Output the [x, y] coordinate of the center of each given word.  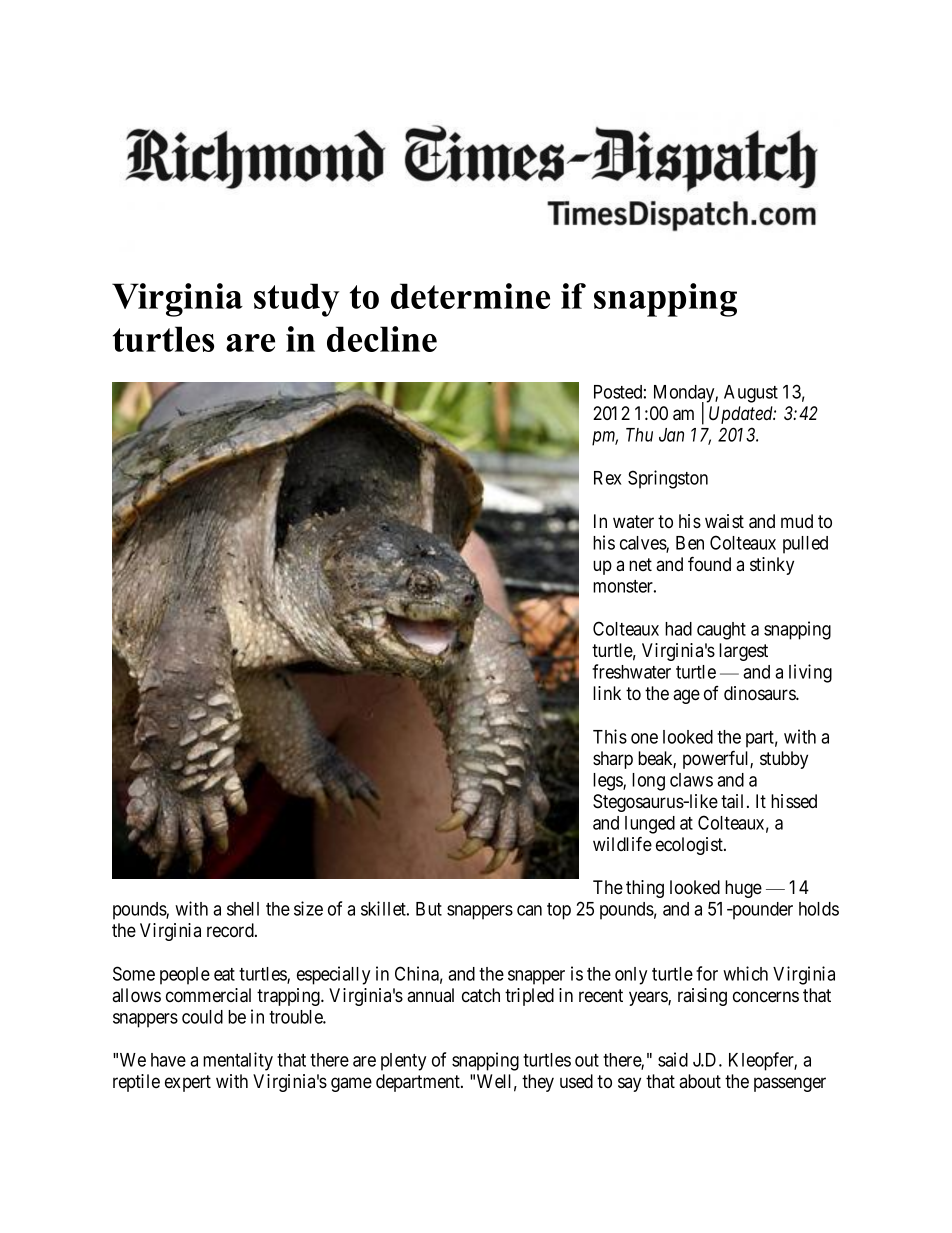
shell [243, 909]
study [296, 300]
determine [470, 296]
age [686, 696]
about [700, 1081]
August [751, 394]
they [538, 1083]
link [607, 693]
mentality [238, 1061]
